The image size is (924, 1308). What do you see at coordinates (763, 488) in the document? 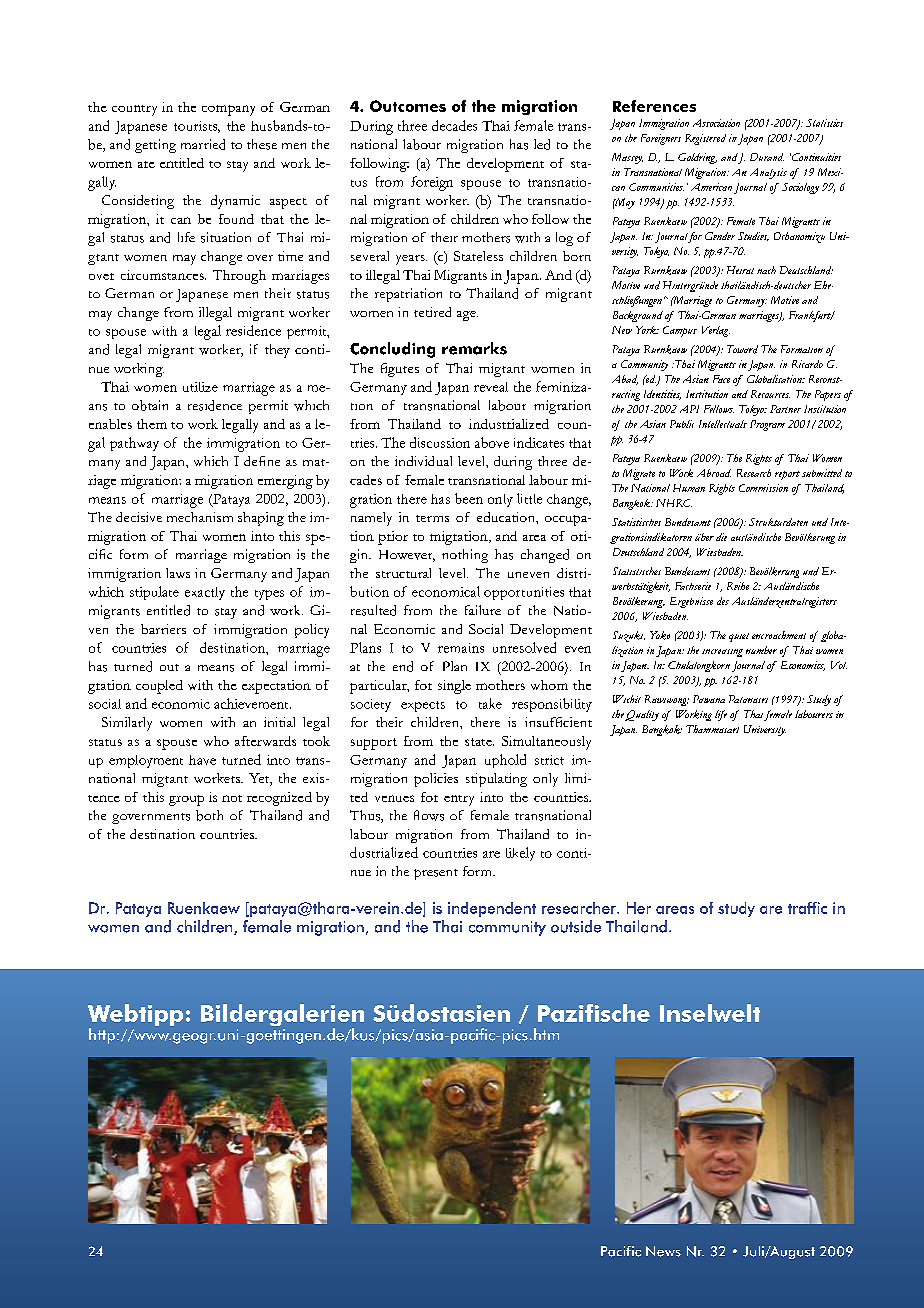
I see `Commission` at bounding box center [763, 488].
